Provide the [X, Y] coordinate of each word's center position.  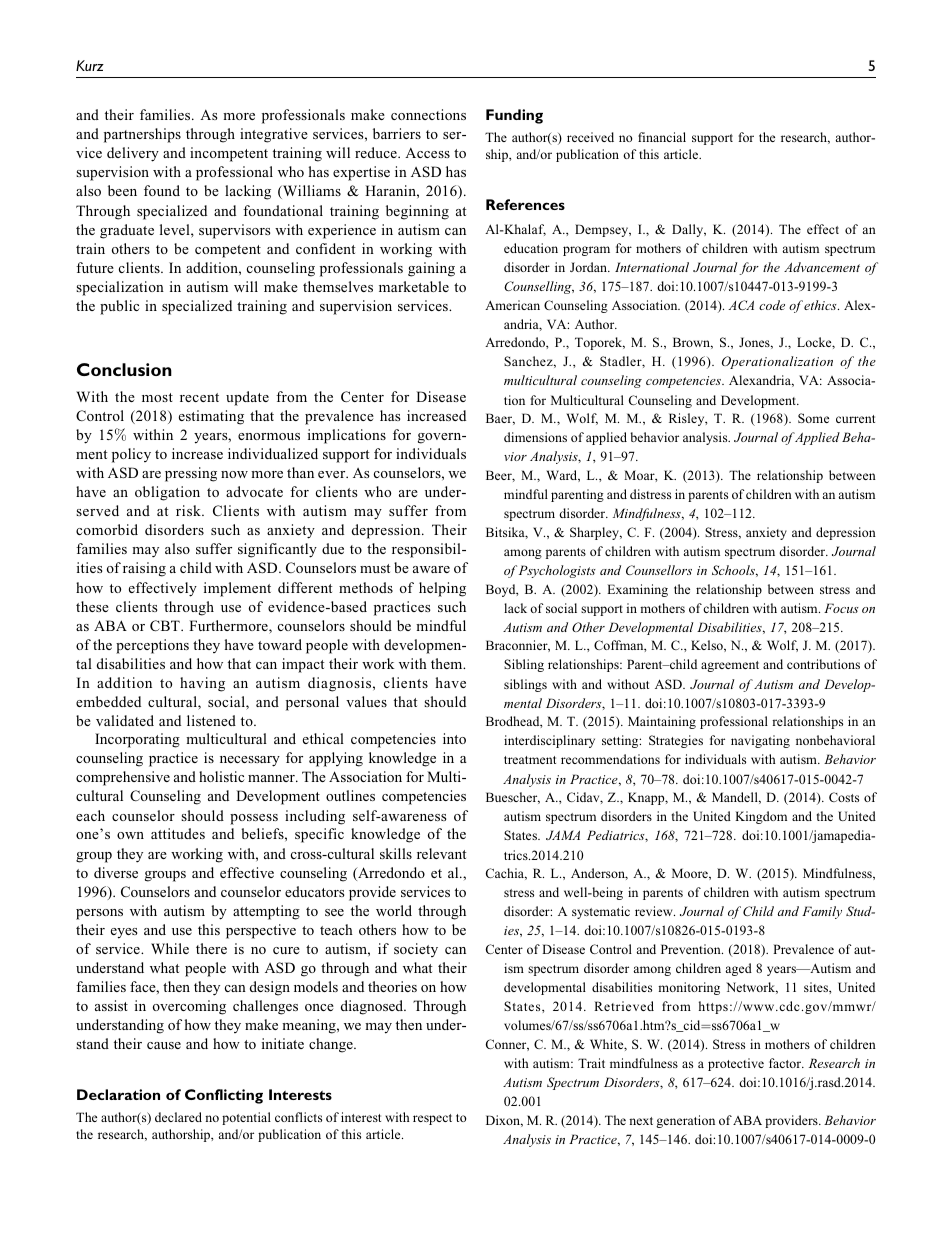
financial [662, 137]
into [454, 738]
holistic [221, 776]
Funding [514, 116]
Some [813, 418]
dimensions [535, 437]
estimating [211, 417]
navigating [760, 741]
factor [786, 1063]
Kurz [90, 65]
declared [178, 1117]
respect [432, 1119]
